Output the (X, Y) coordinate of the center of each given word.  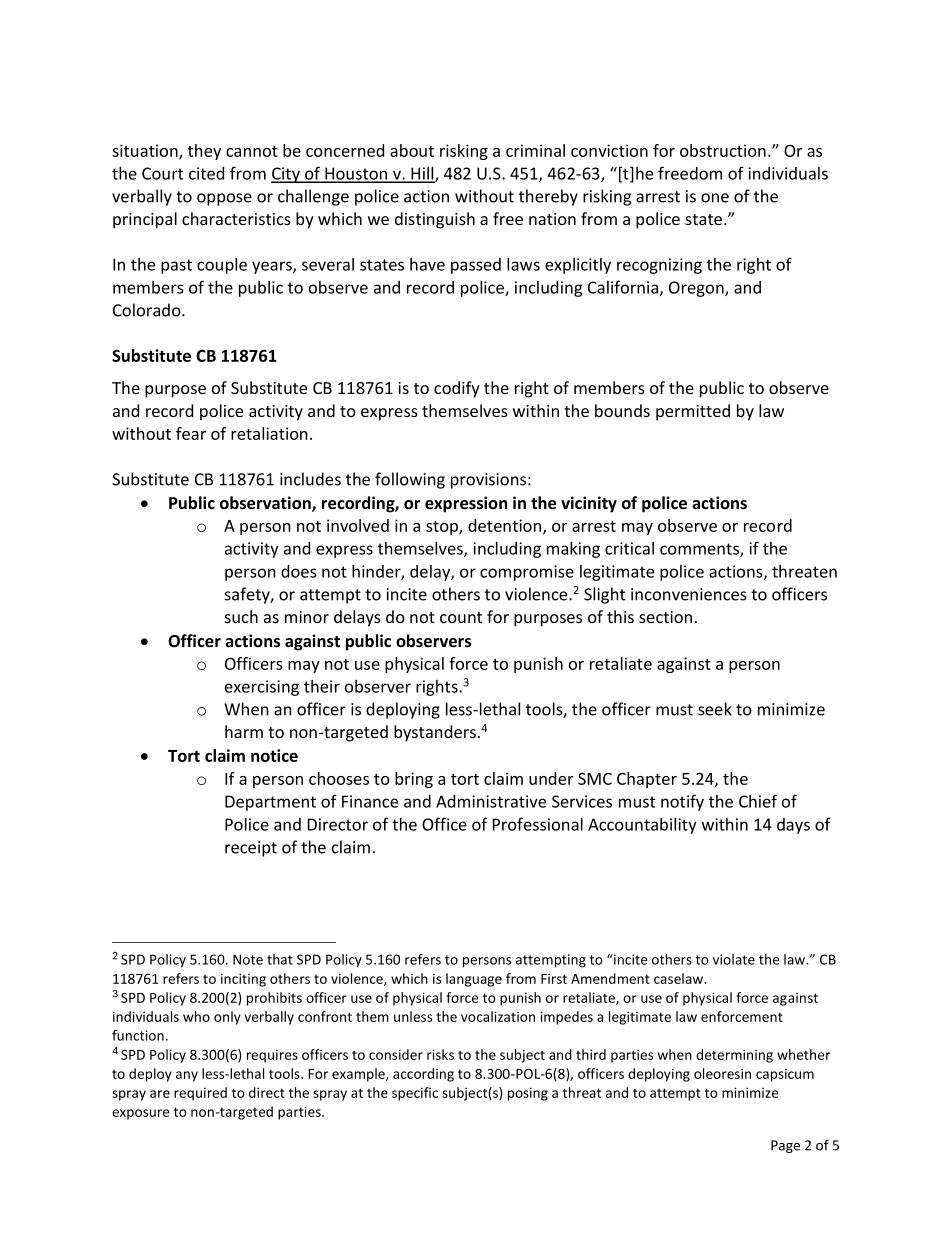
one (715, 198)
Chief (758, 801)
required (200, 1094)
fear (191, 433)
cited (206, 173)
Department (270, 803)
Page (785, 1146)
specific (415, 1094)
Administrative (491, 801)
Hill (422, 174)
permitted (693, 412)
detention (504, 525)
